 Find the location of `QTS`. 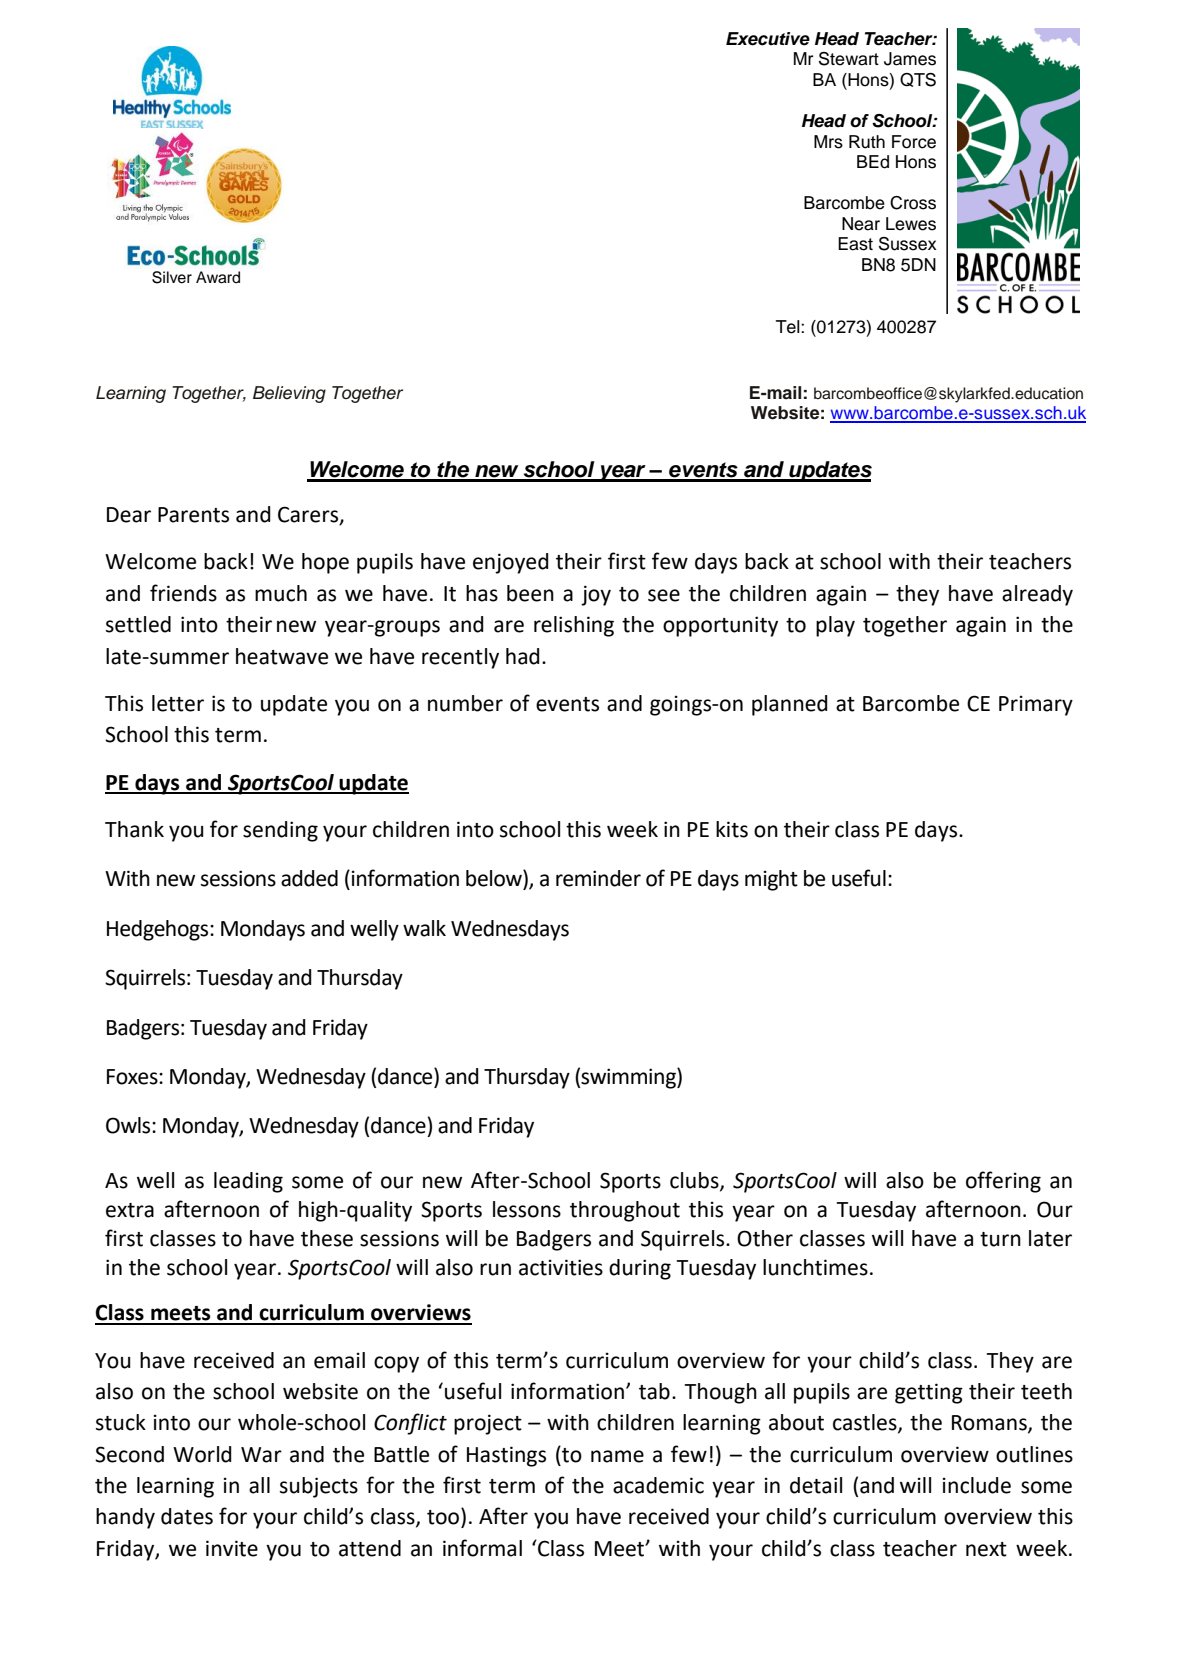

QTS is located at coordinates (918, 80).
